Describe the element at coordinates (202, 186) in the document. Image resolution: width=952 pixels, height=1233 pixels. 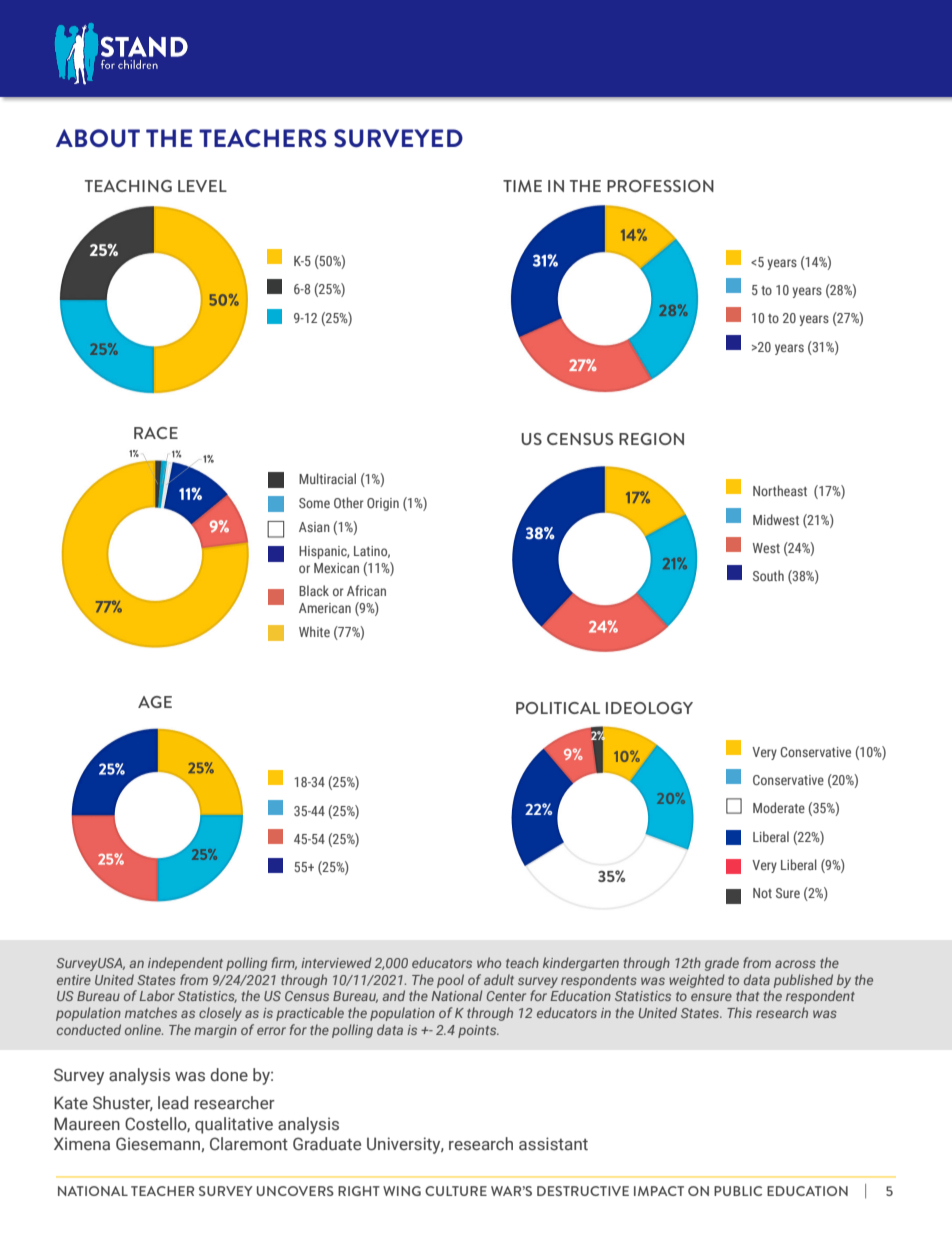
I see `LEVEL` at that location.
